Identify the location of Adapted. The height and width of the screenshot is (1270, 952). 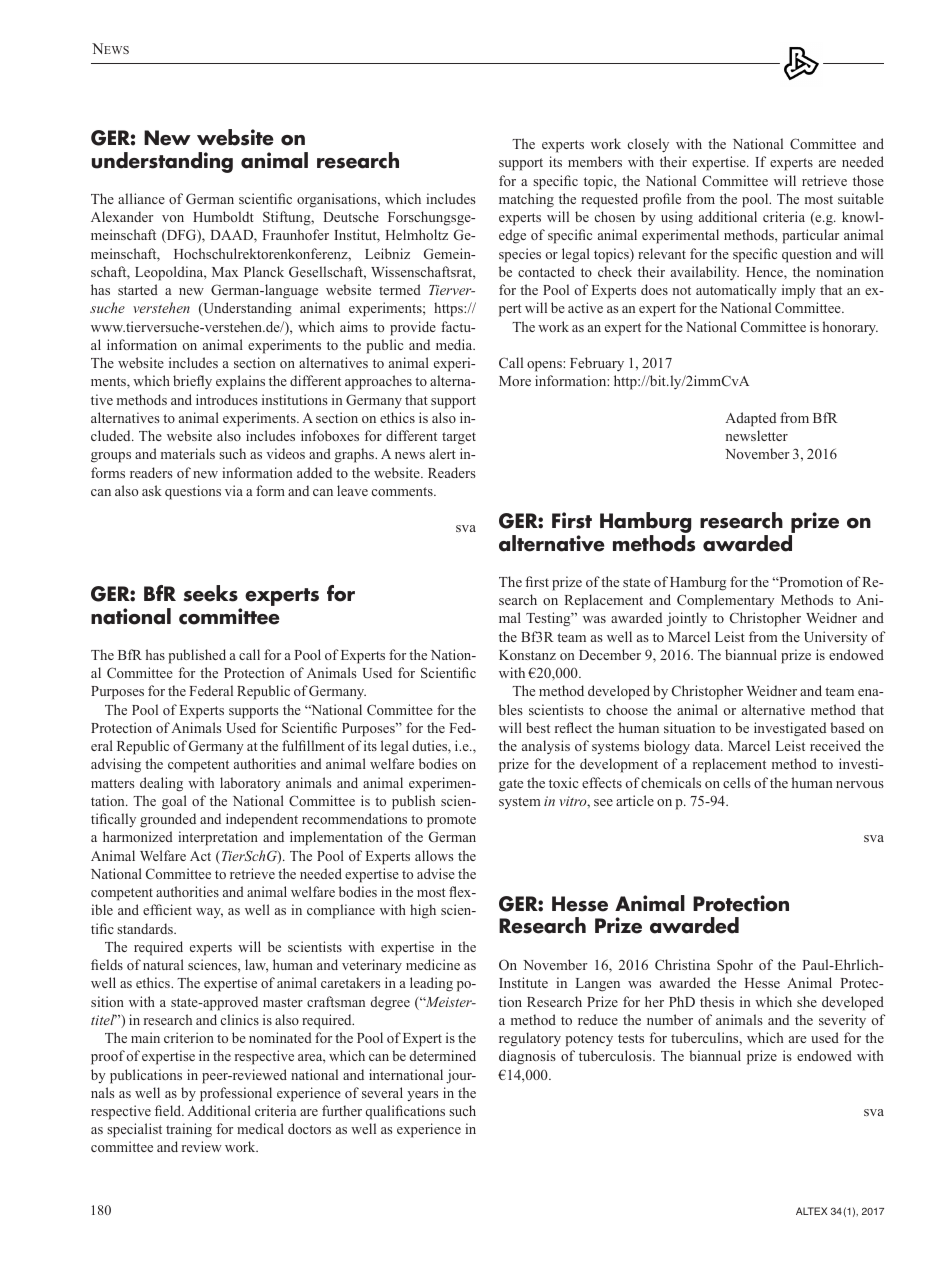
(751, 419).
